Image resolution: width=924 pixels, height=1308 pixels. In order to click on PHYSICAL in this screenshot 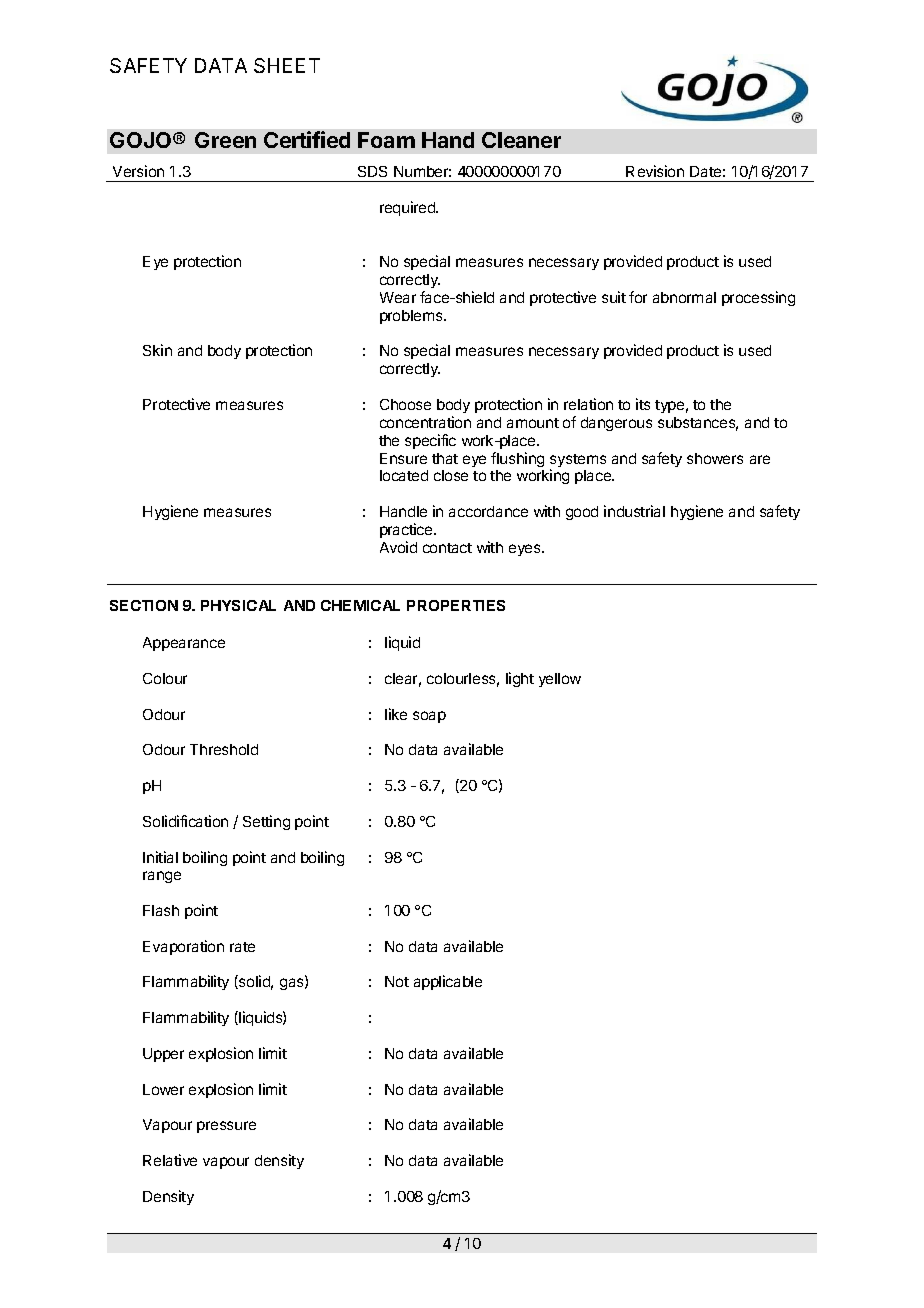, I will do `click(238, 605)`.
